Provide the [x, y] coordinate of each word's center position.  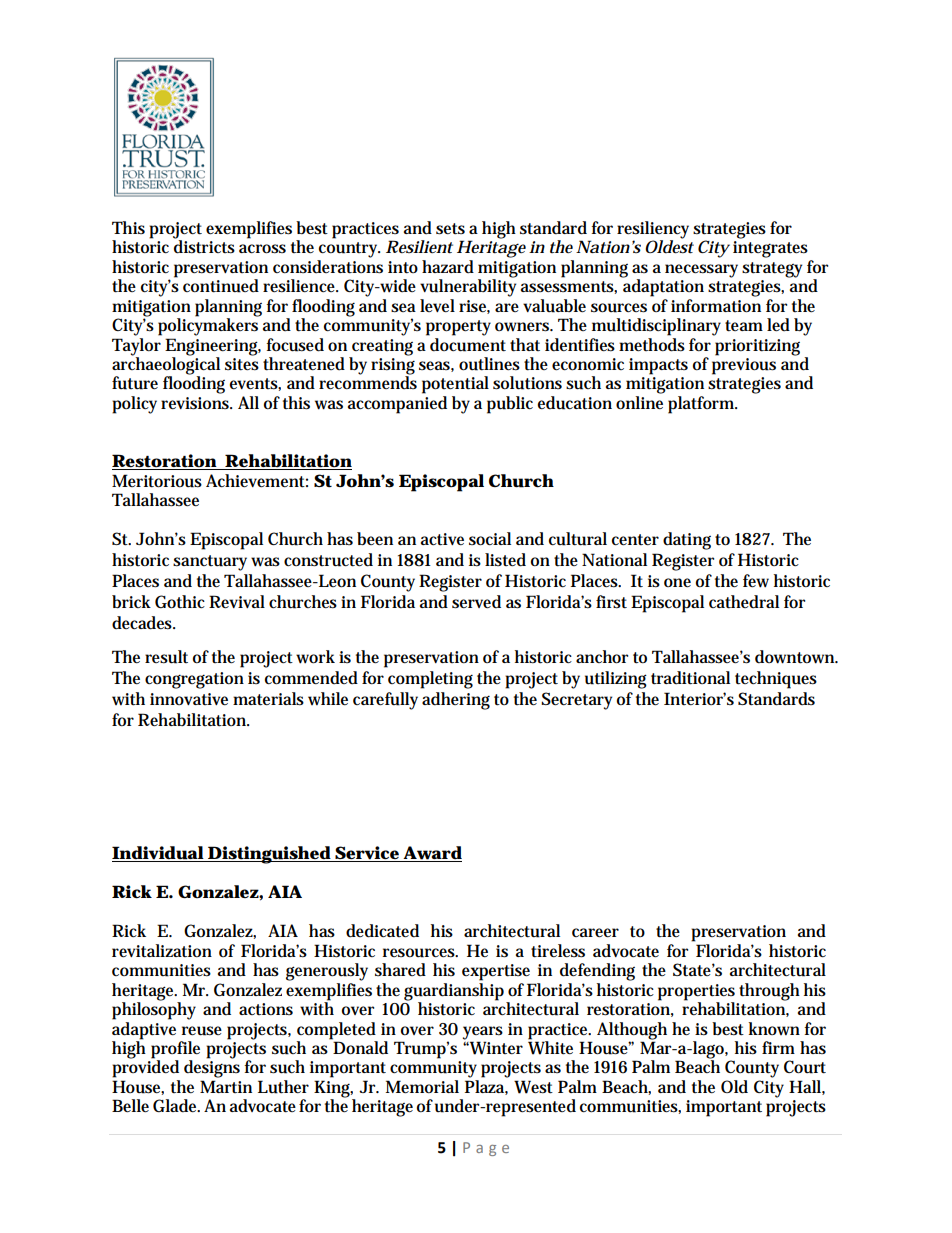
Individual [158, 854]
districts [204, 246]
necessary [701, 271]
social [490, 539]
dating [687, 541]
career [595, 932]
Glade [176, 1106]
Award [432, 854]
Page [486, 1149]
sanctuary [210, 563]
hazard [448, 267]
